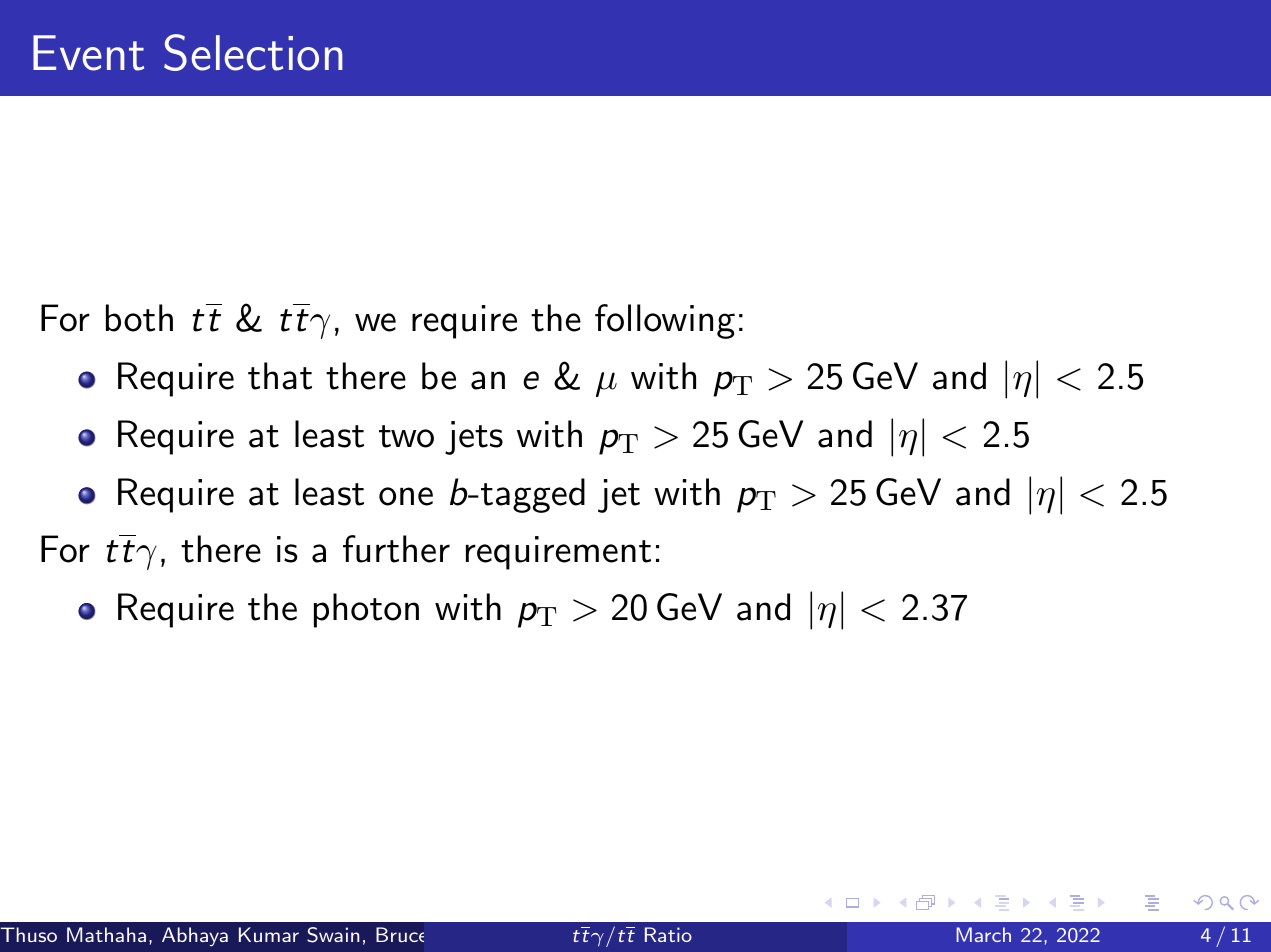 Image resolution: width=1271 pixels, height=952 pixels. I want to click on two, so click(406, 436).
